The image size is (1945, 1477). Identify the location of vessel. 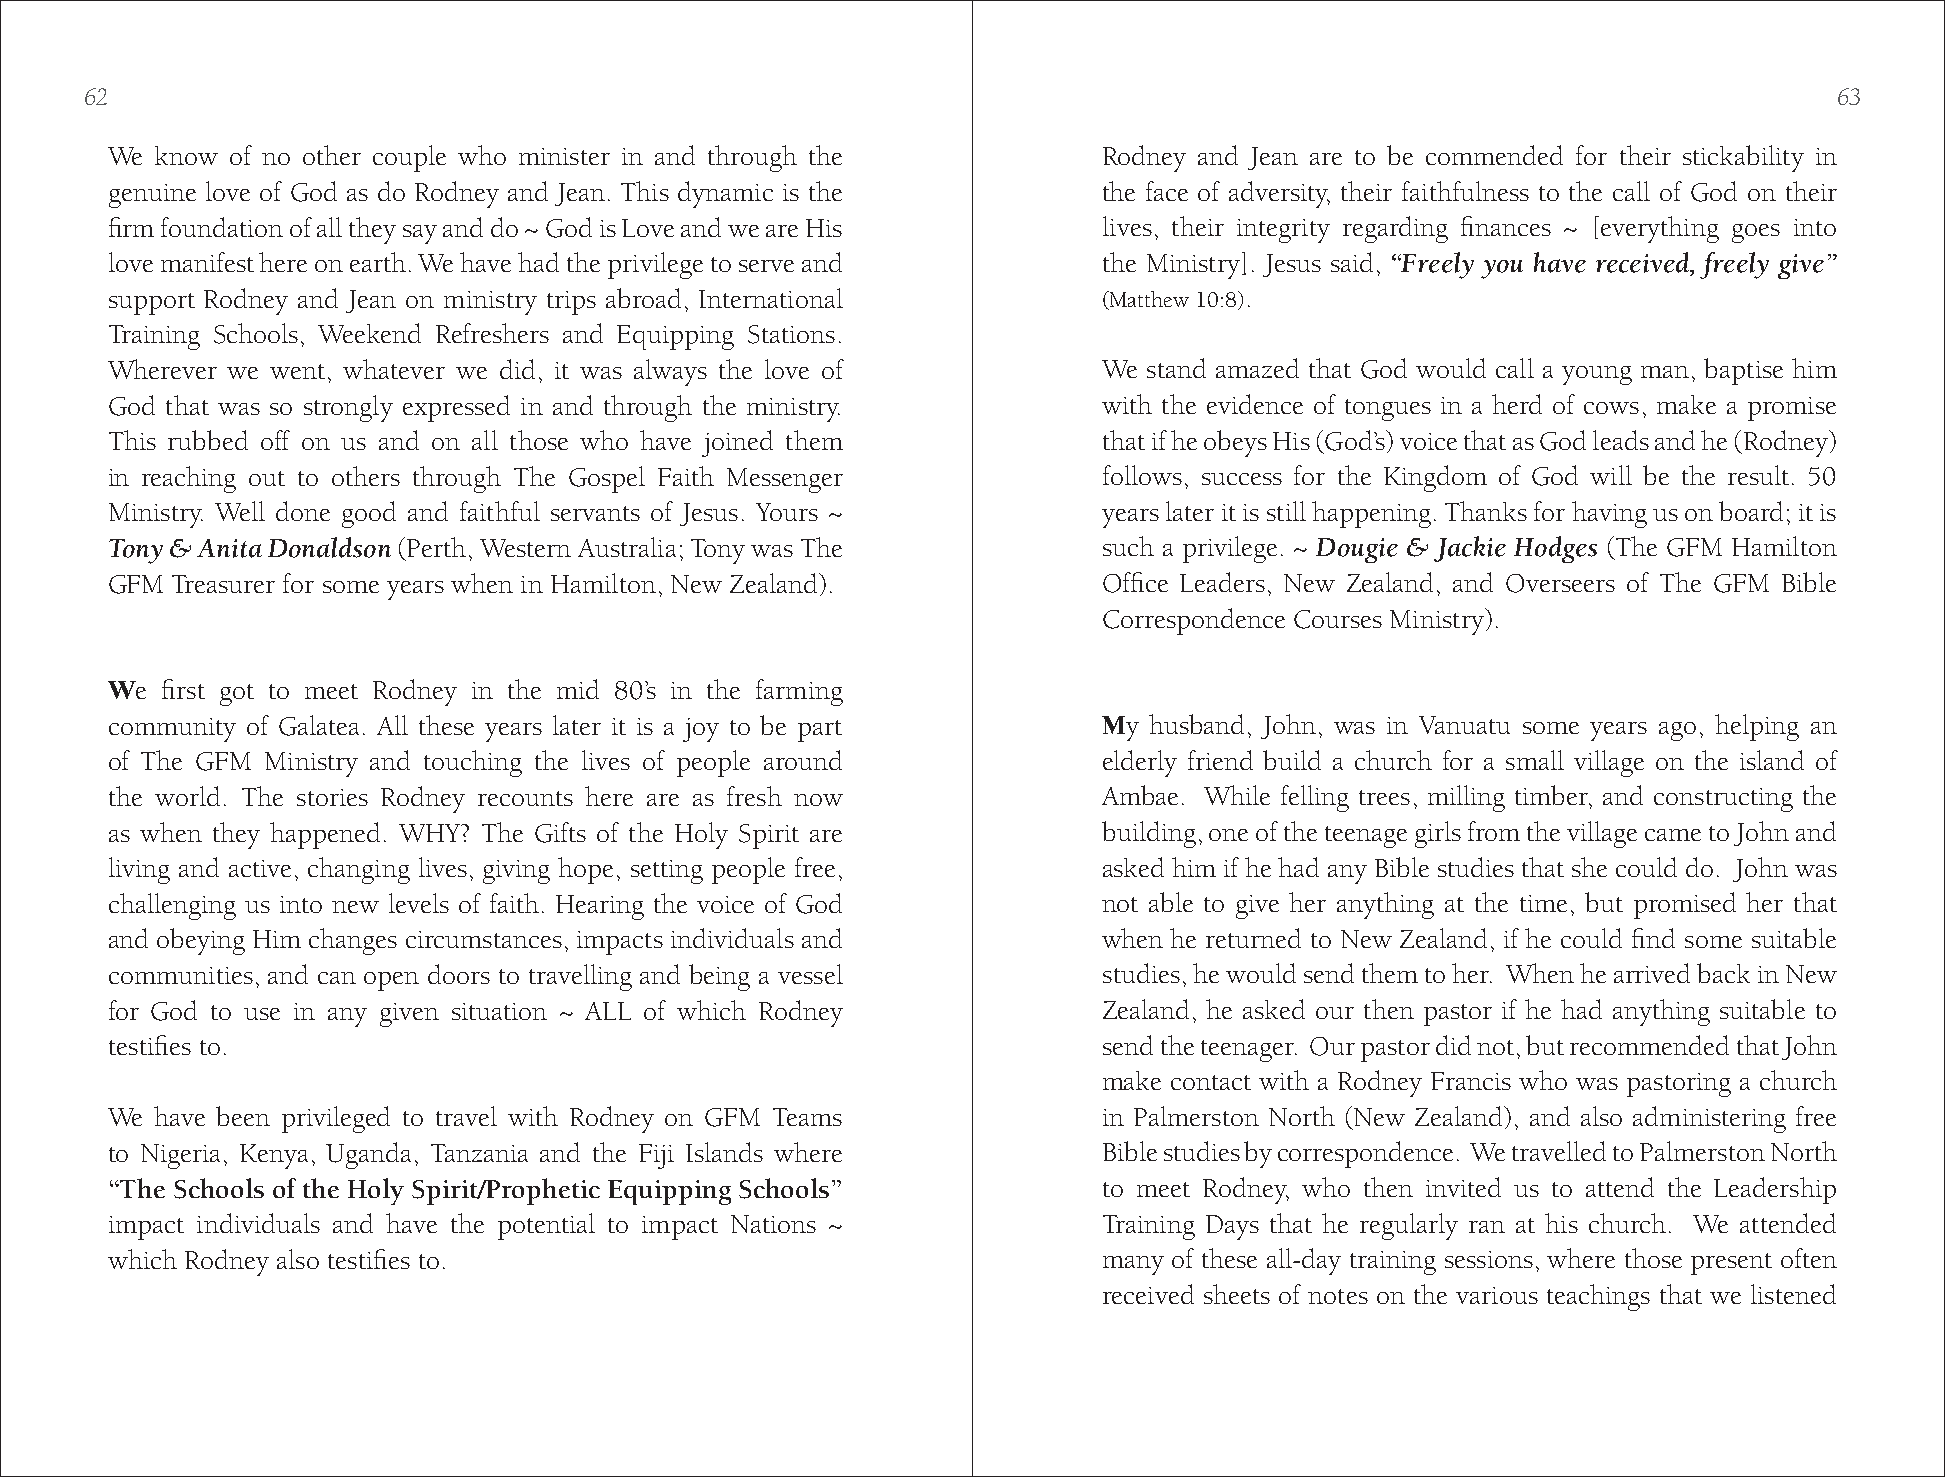
(810, 974).
